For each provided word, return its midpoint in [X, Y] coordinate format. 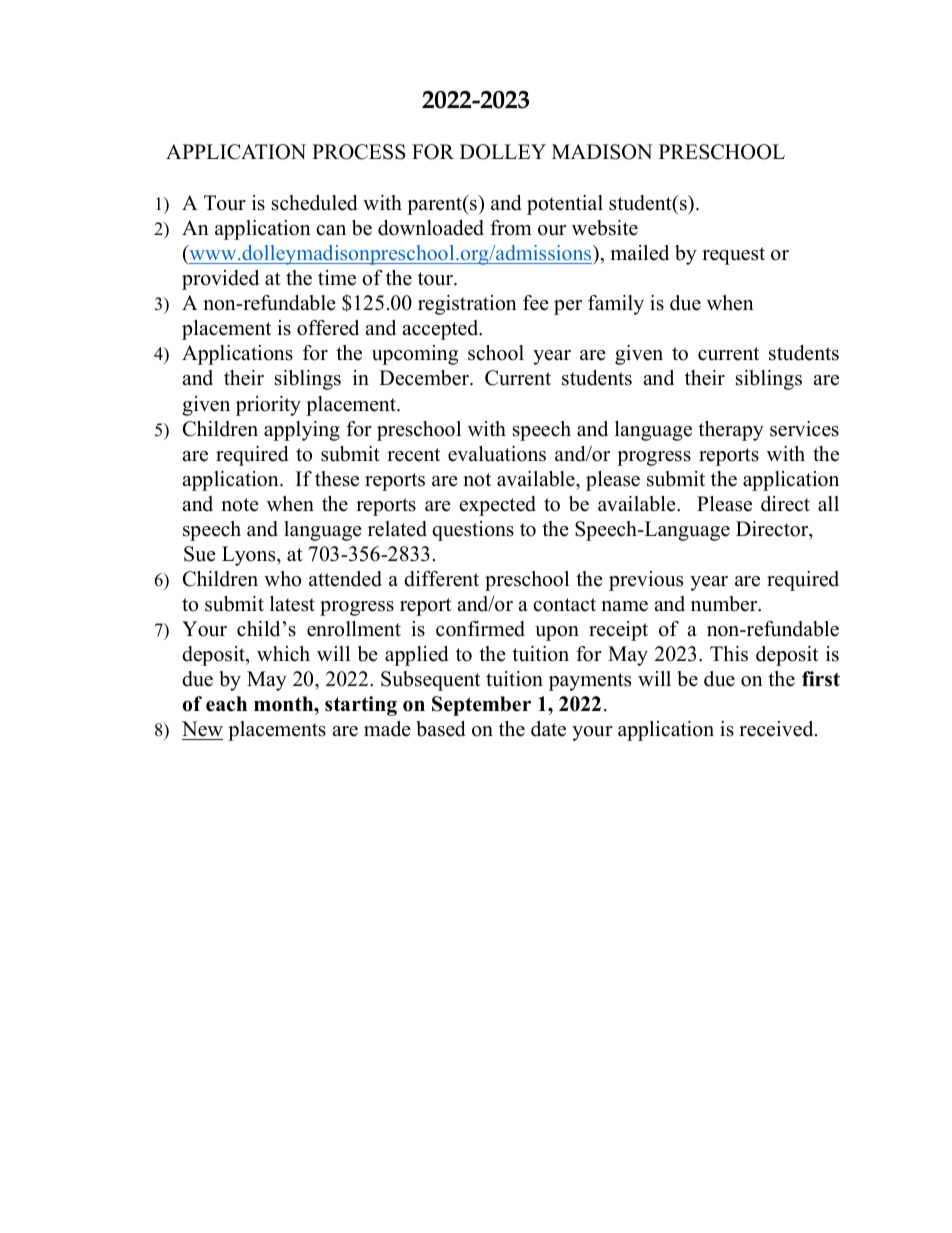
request [733, 256]
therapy [731, 431]
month [285, 704]
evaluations [497, 454]
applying [302, 431]
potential [565, 205]
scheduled [314, 203]
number [725, 604]
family [616, 305]
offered [328, 328]
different [441, 579]
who [282, 579]
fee [536, 303]
